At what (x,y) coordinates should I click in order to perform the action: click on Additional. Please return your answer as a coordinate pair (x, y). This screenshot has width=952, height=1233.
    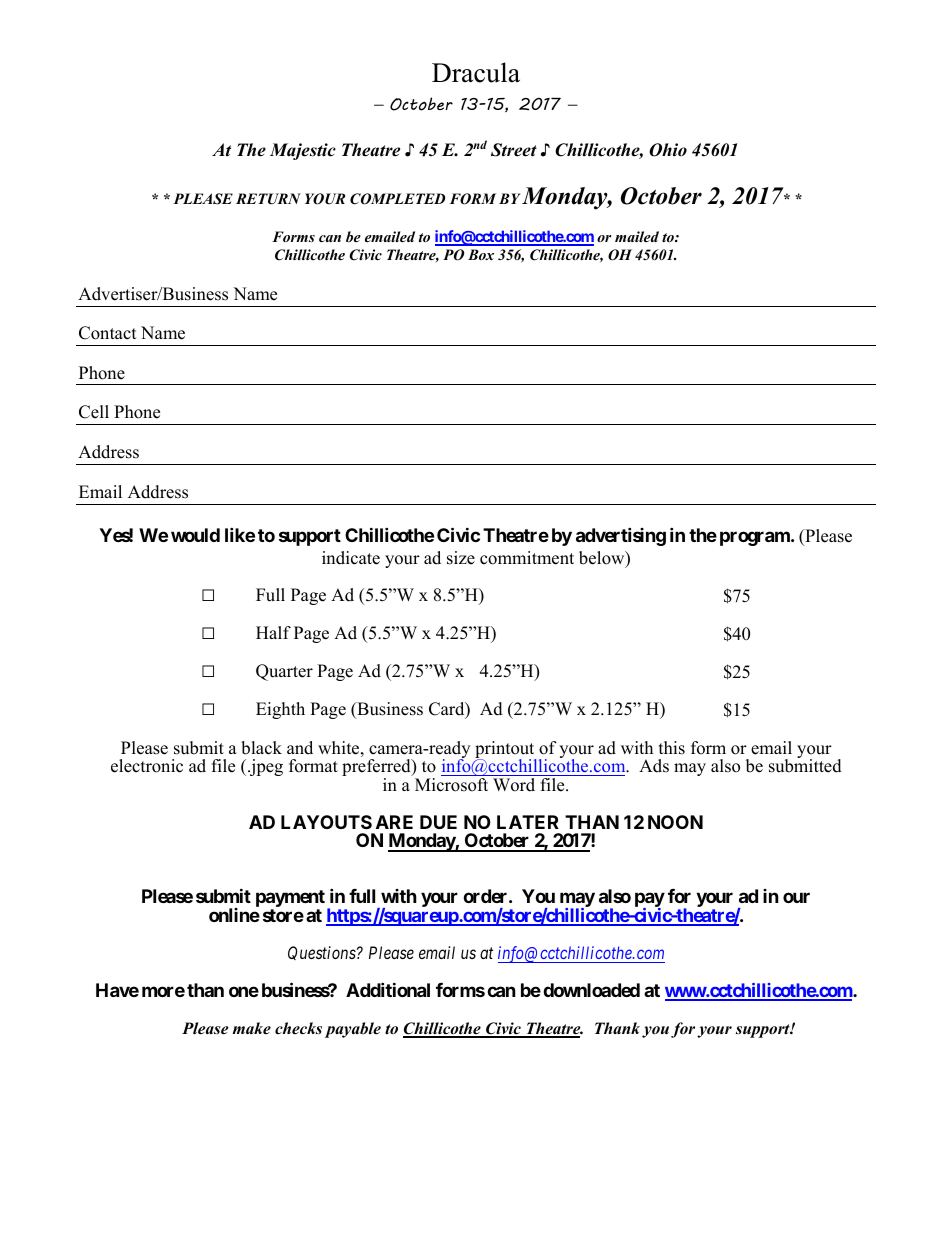
    Looking at the image, I should click on (388, 989).
